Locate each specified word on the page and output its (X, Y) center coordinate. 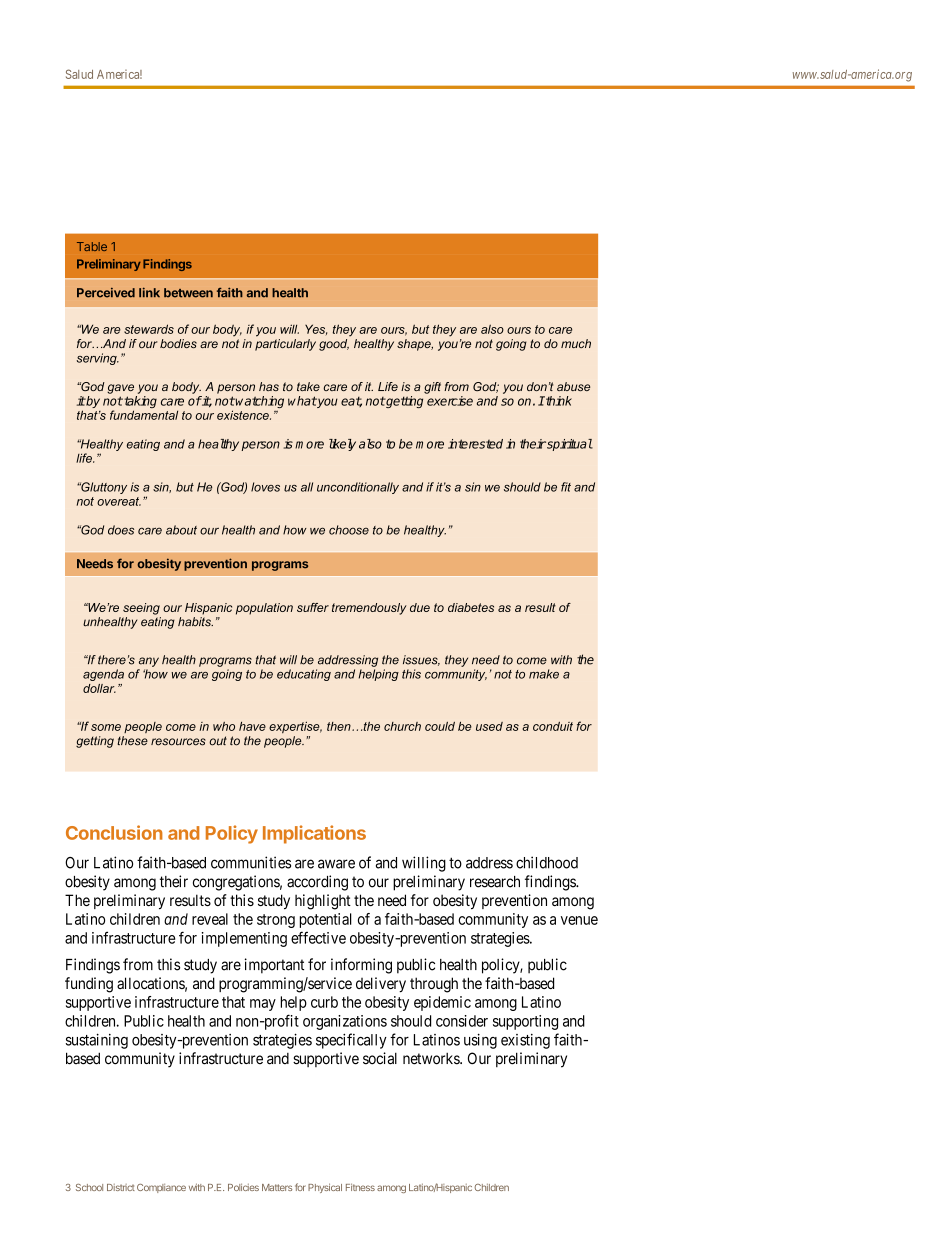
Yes (316, 329)
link (149, 292)
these (133, 741)
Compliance (161, 1188)
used (489, 726)
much (576, 343)
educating (304, 675)
